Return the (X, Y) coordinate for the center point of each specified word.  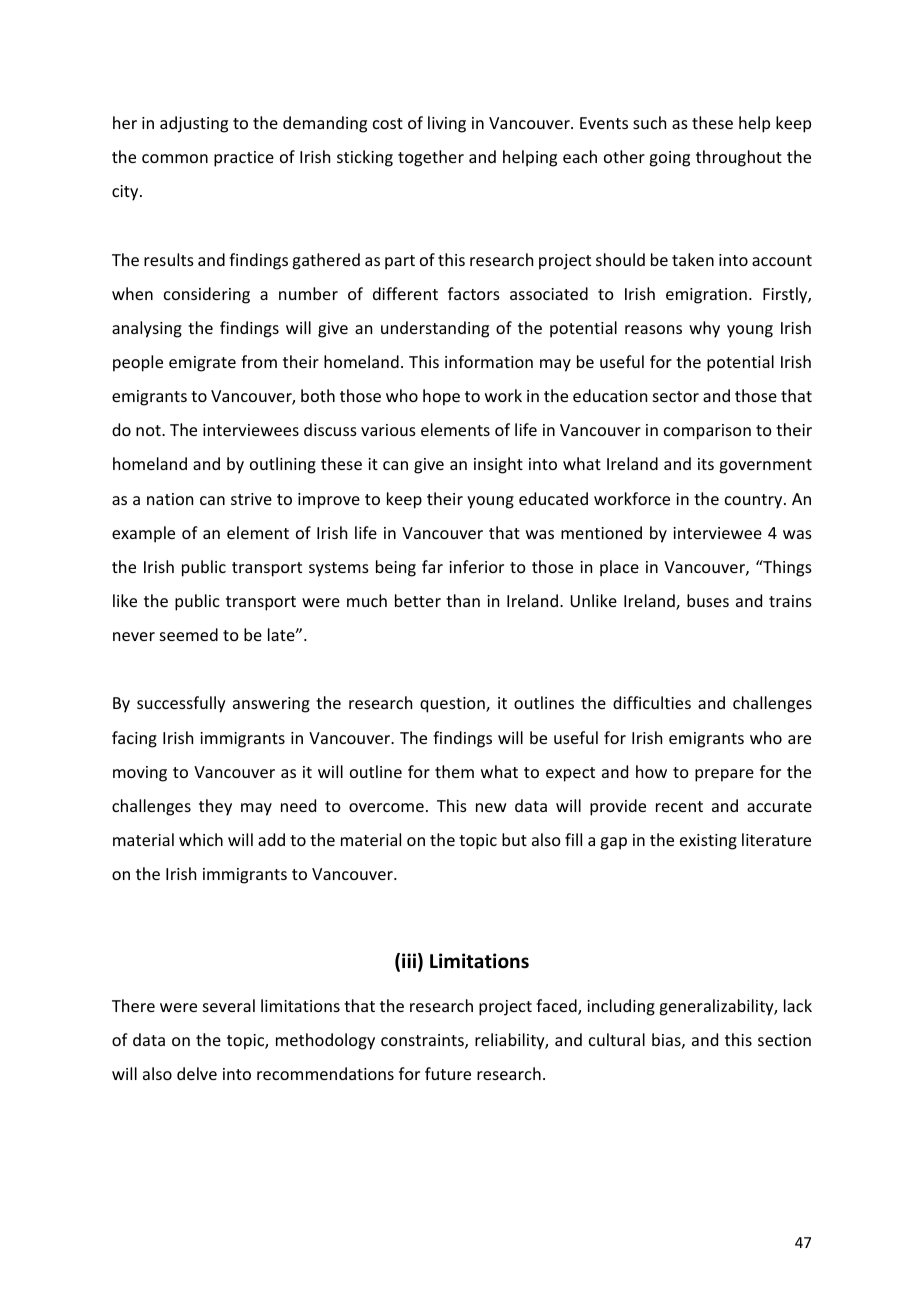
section (784, 1040)
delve (197, 1073)
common (175, 158)
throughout (739, 158)
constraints (423, 1041)
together (431, 158)
